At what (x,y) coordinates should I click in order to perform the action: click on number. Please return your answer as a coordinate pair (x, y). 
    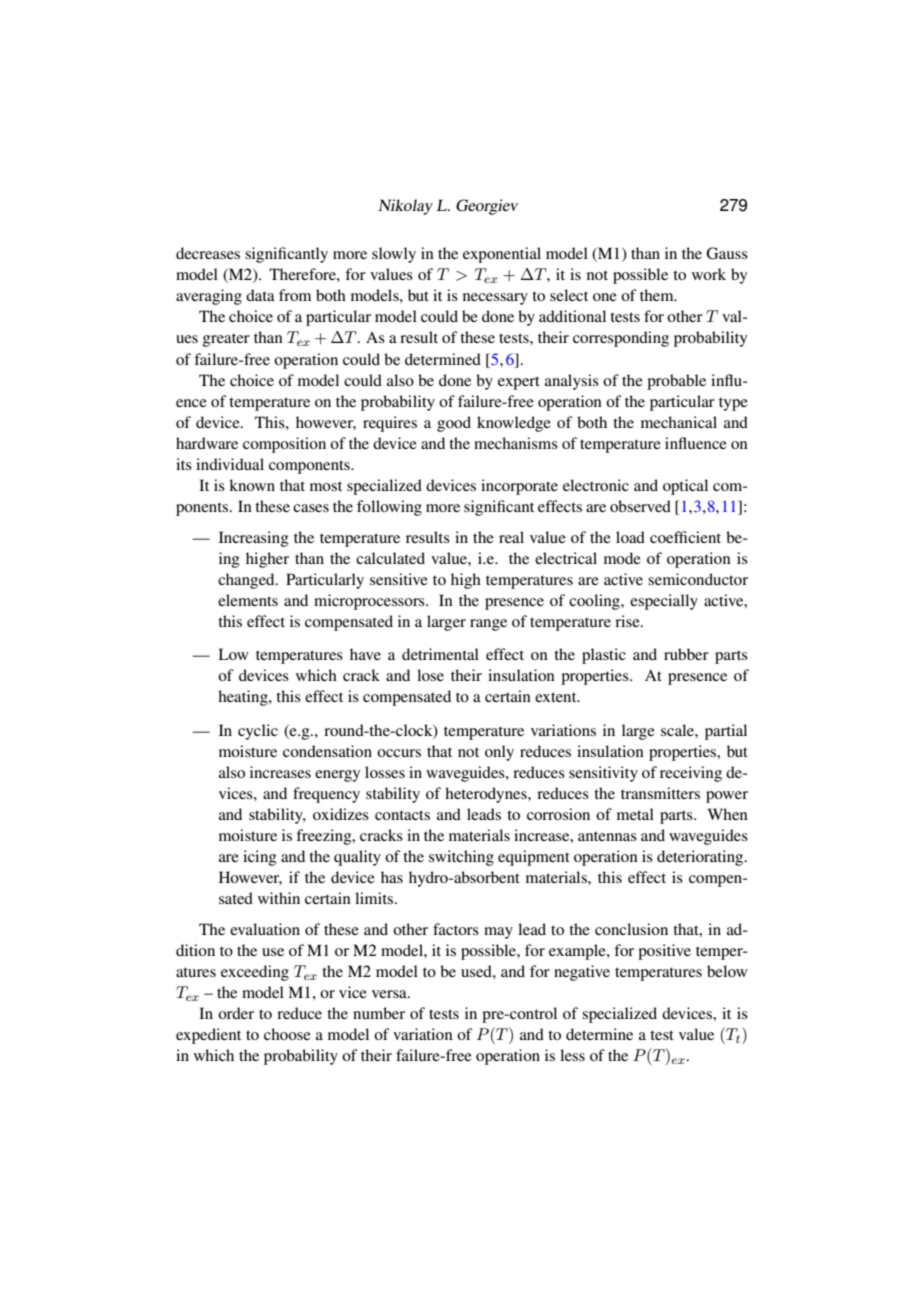
    Looking at the image, I should click on (379, 1013).
